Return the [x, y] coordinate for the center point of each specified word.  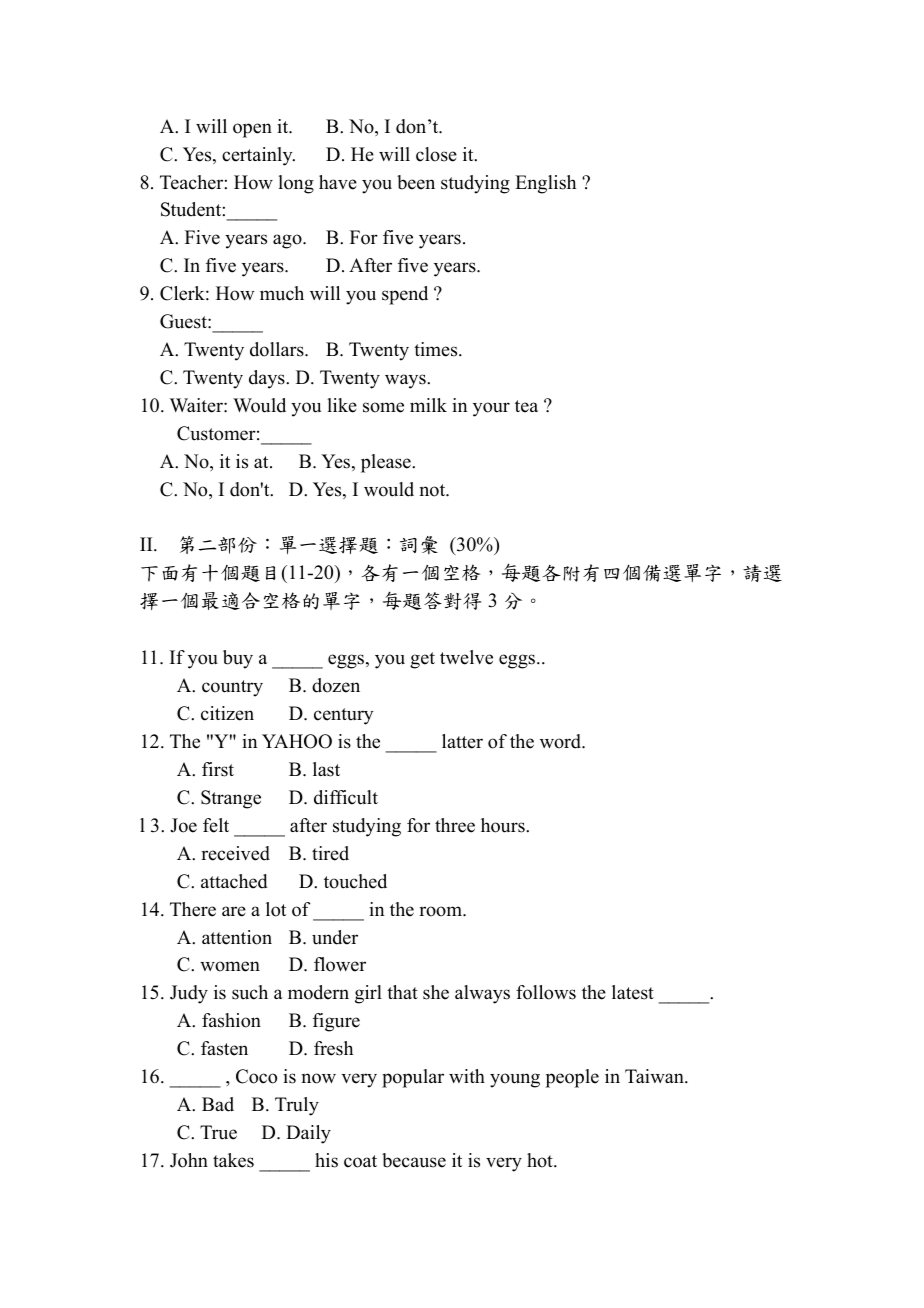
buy [238, 659]
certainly [258, 156]
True [218, 1132]
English [545, 184]
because [414, 1160]
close [436, 154]
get [422, 660]
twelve [466, 657]
